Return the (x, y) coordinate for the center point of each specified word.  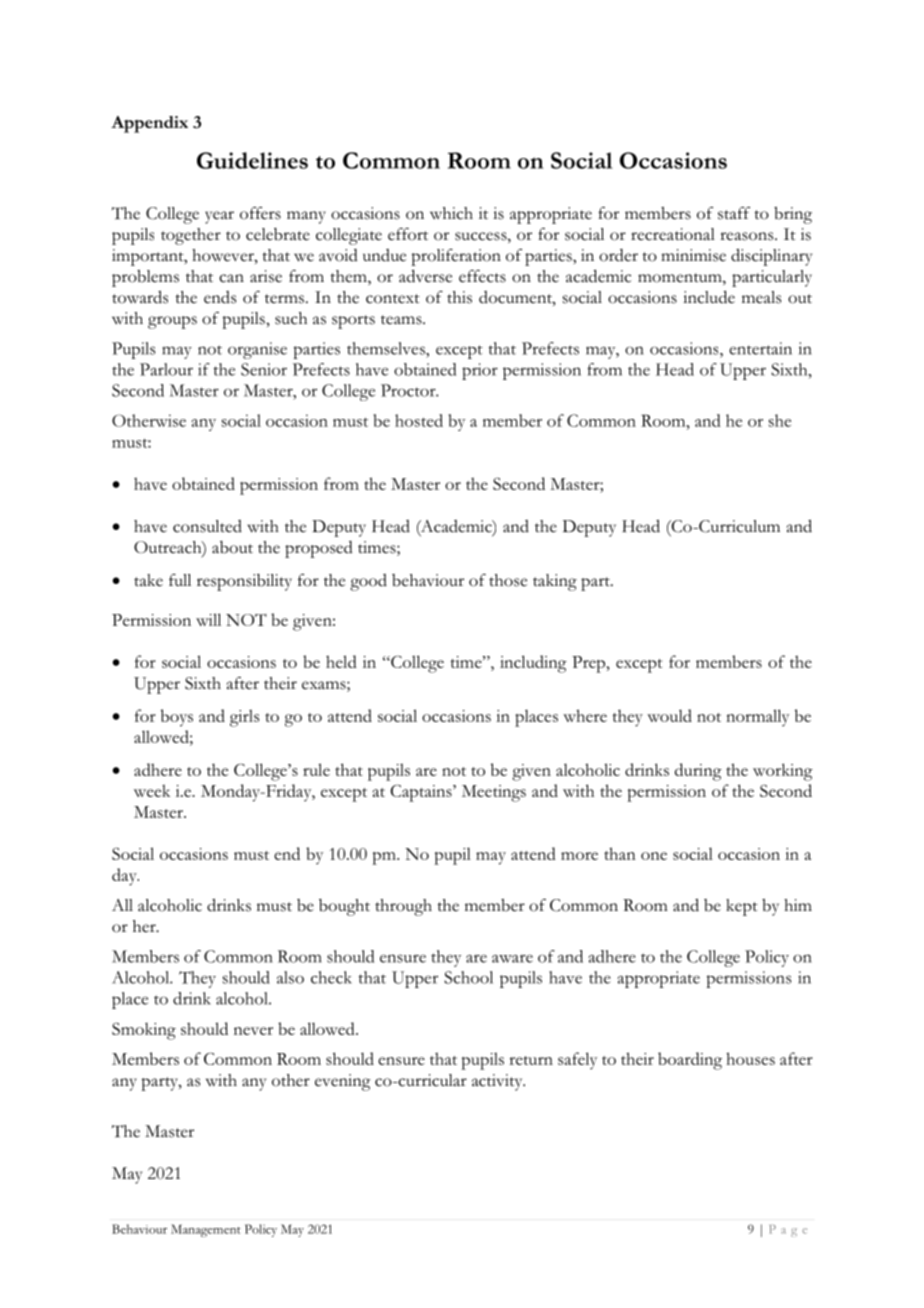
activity (498, 1082)
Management (206, 1230)
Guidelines (252, 160)
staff (734, 213)
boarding (690, 1061)
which (451, 213)
